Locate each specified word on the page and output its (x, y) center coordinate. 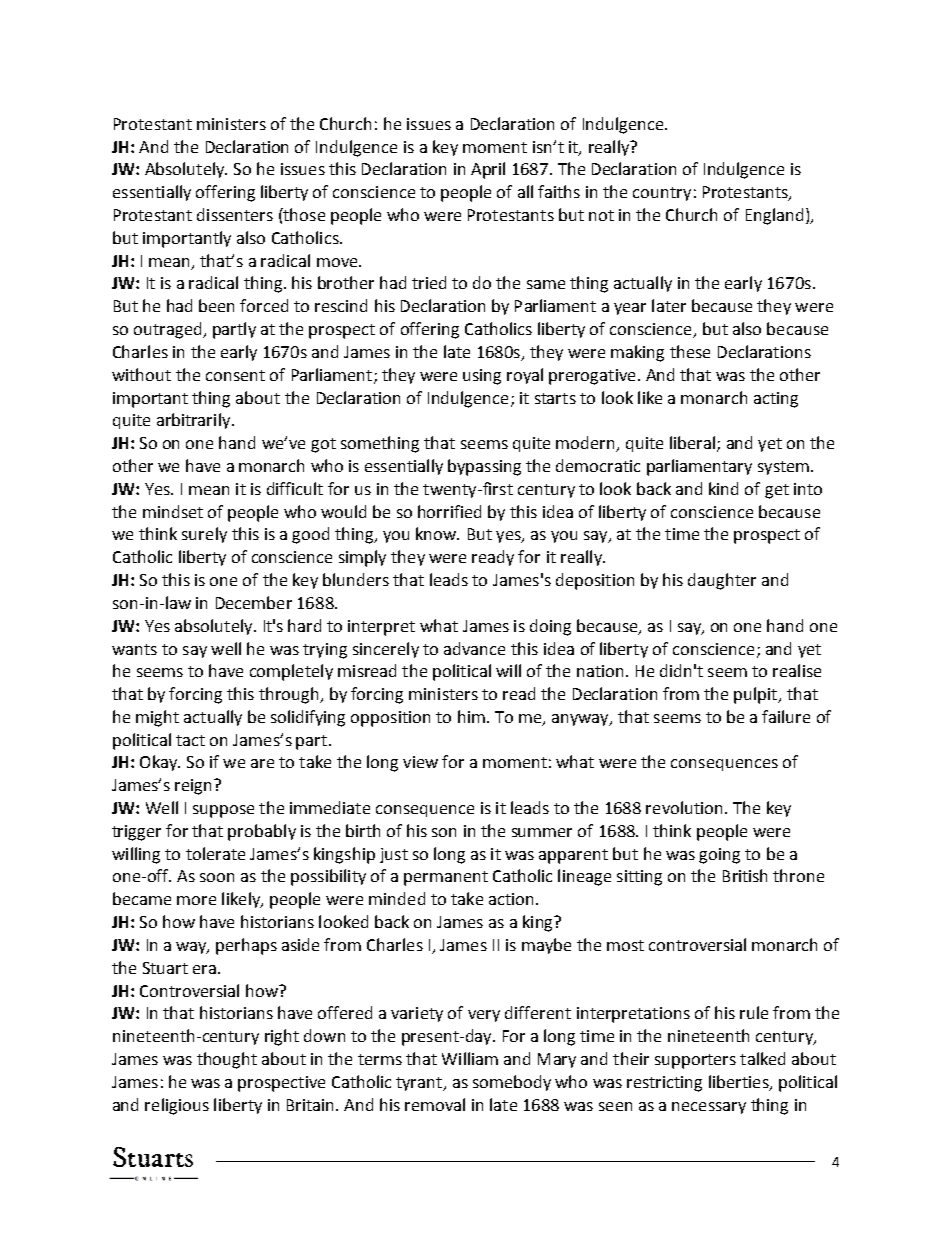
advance (474, 648)
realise (797, 670)
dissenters (235, 214)
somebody (512, 1083)
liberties (740, 1082)
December (254, 602)
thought (227, 1060)
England (774, 216)
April (488, 170)
